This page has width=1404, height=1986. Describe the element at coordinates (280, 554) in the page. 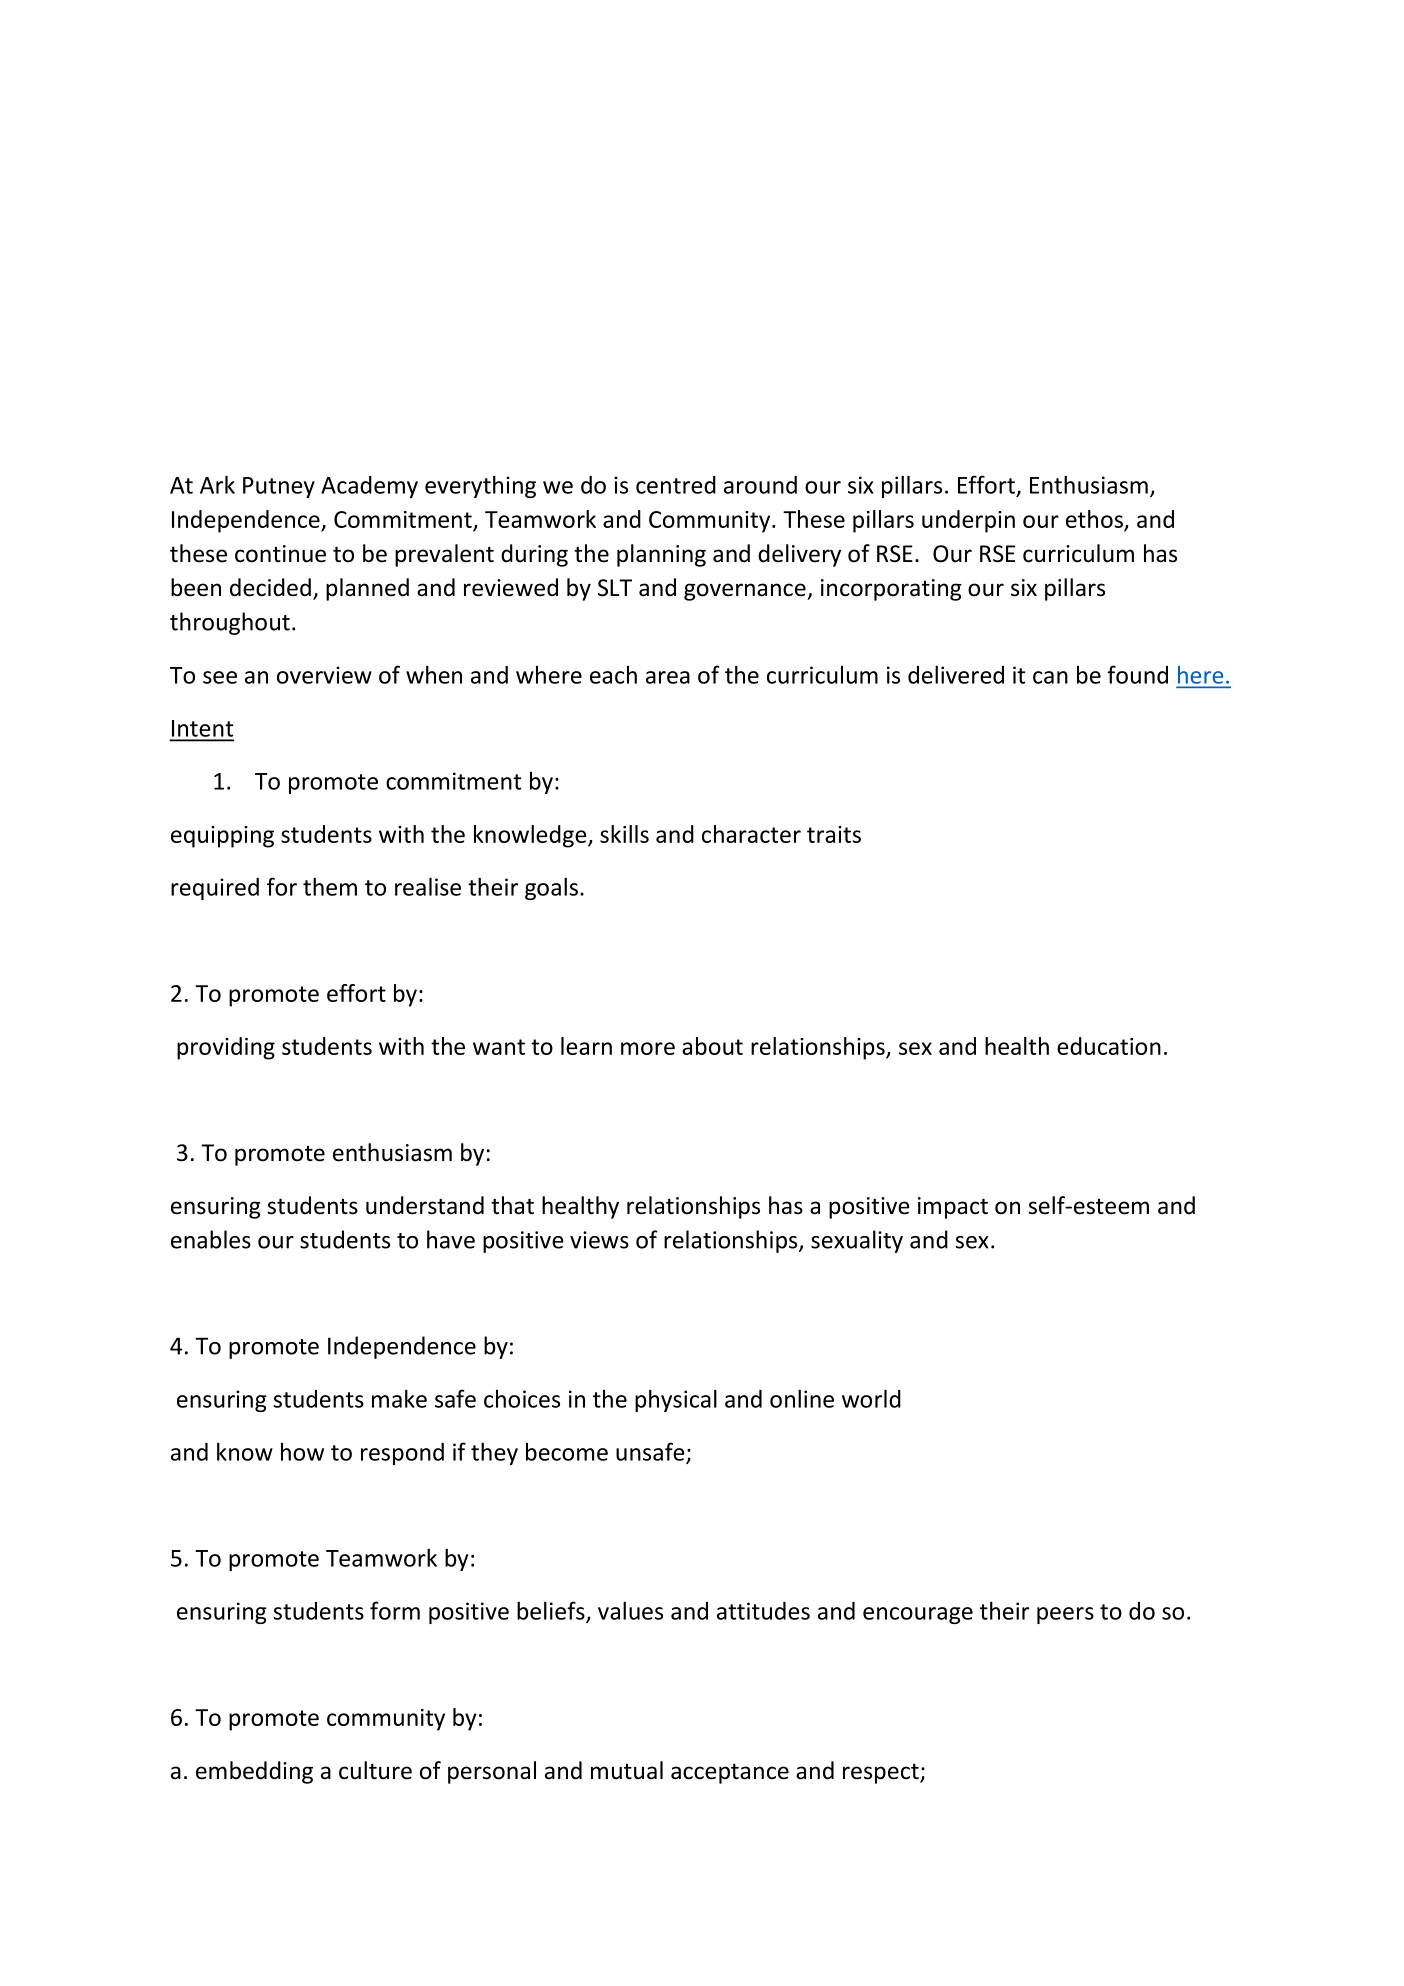

I see `continue` at that location.
